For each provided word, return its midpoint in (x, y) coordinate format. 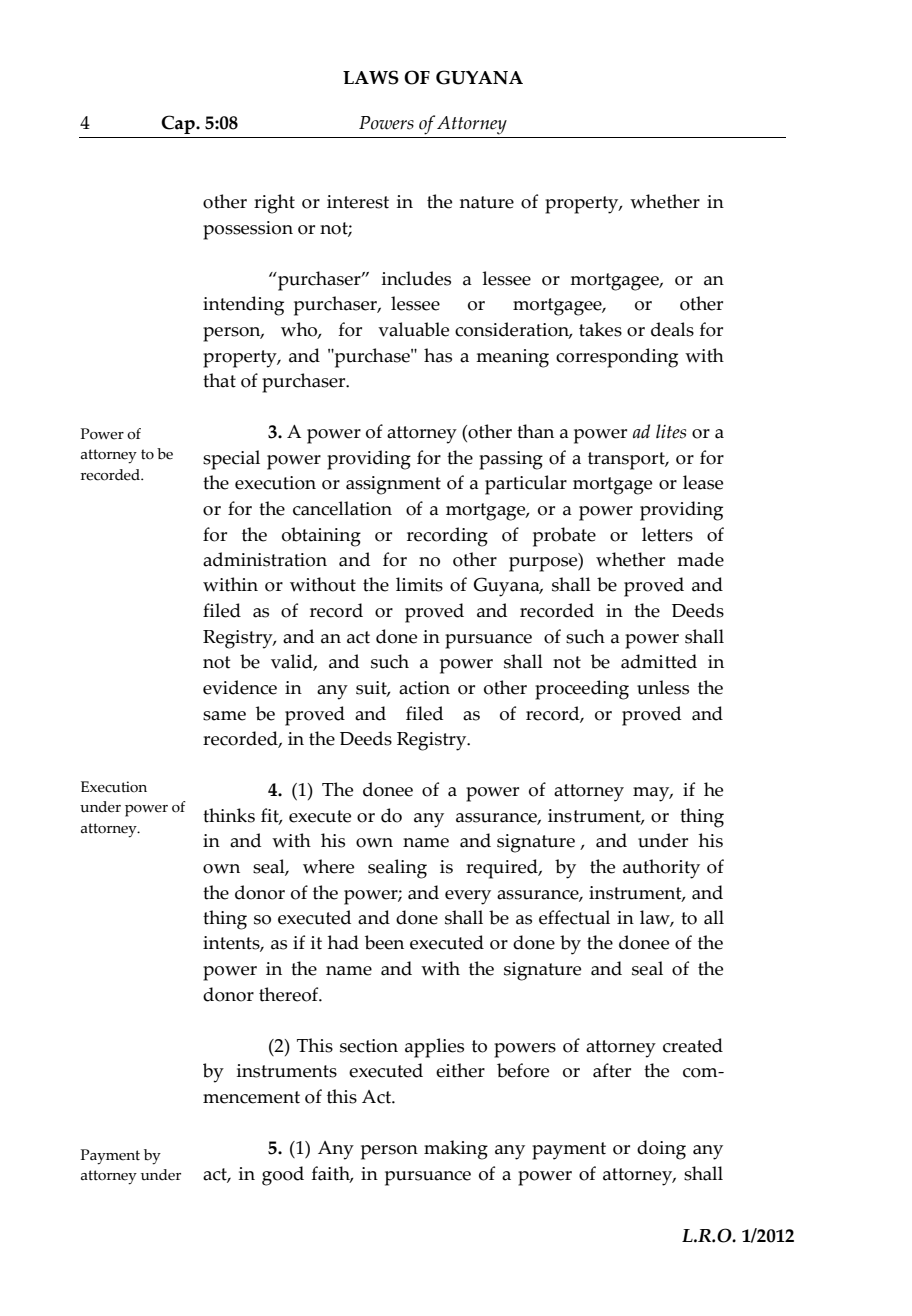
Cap (179, 124)
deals (672, 329)
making (456, 1150)
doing (661, 1150)
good (283, 1176)
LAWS (371, 77)
